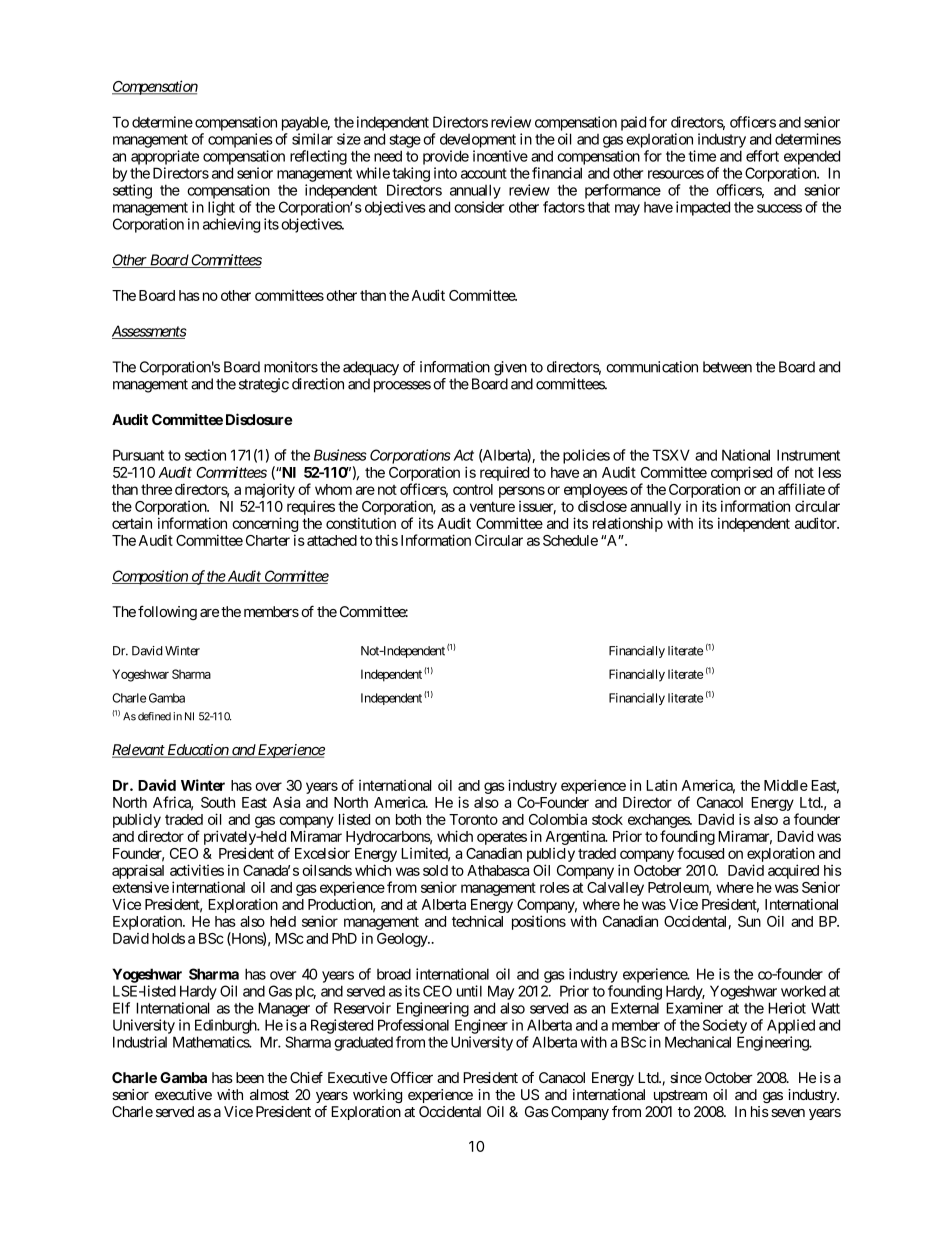 The height and width of the page is (1233, 952). I want to click on working, so click(377, 1096).
